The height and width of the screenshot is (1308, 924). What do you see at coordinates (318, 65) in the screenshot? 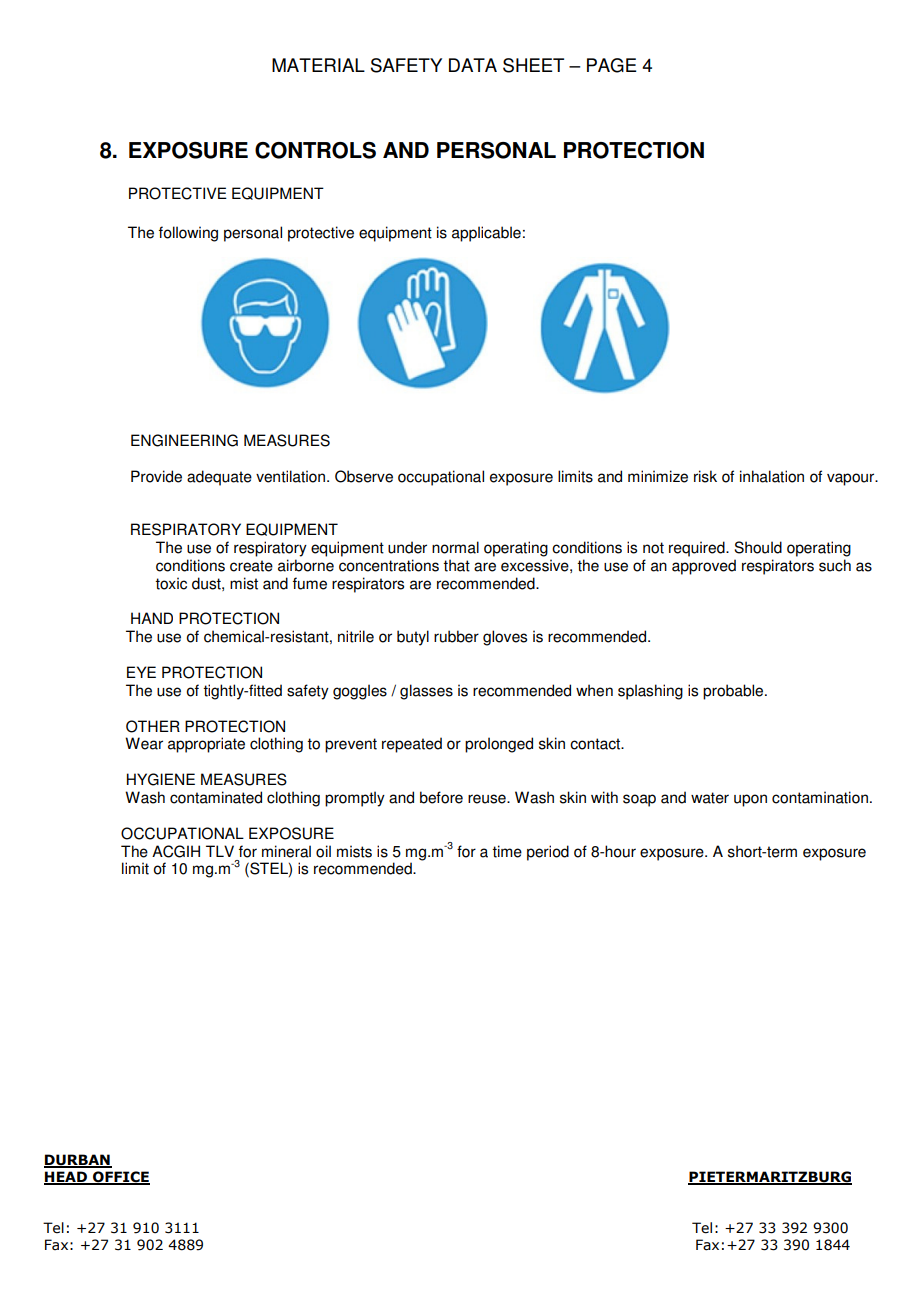
I see `MATERIAL` at bounding box center [318, 65].
